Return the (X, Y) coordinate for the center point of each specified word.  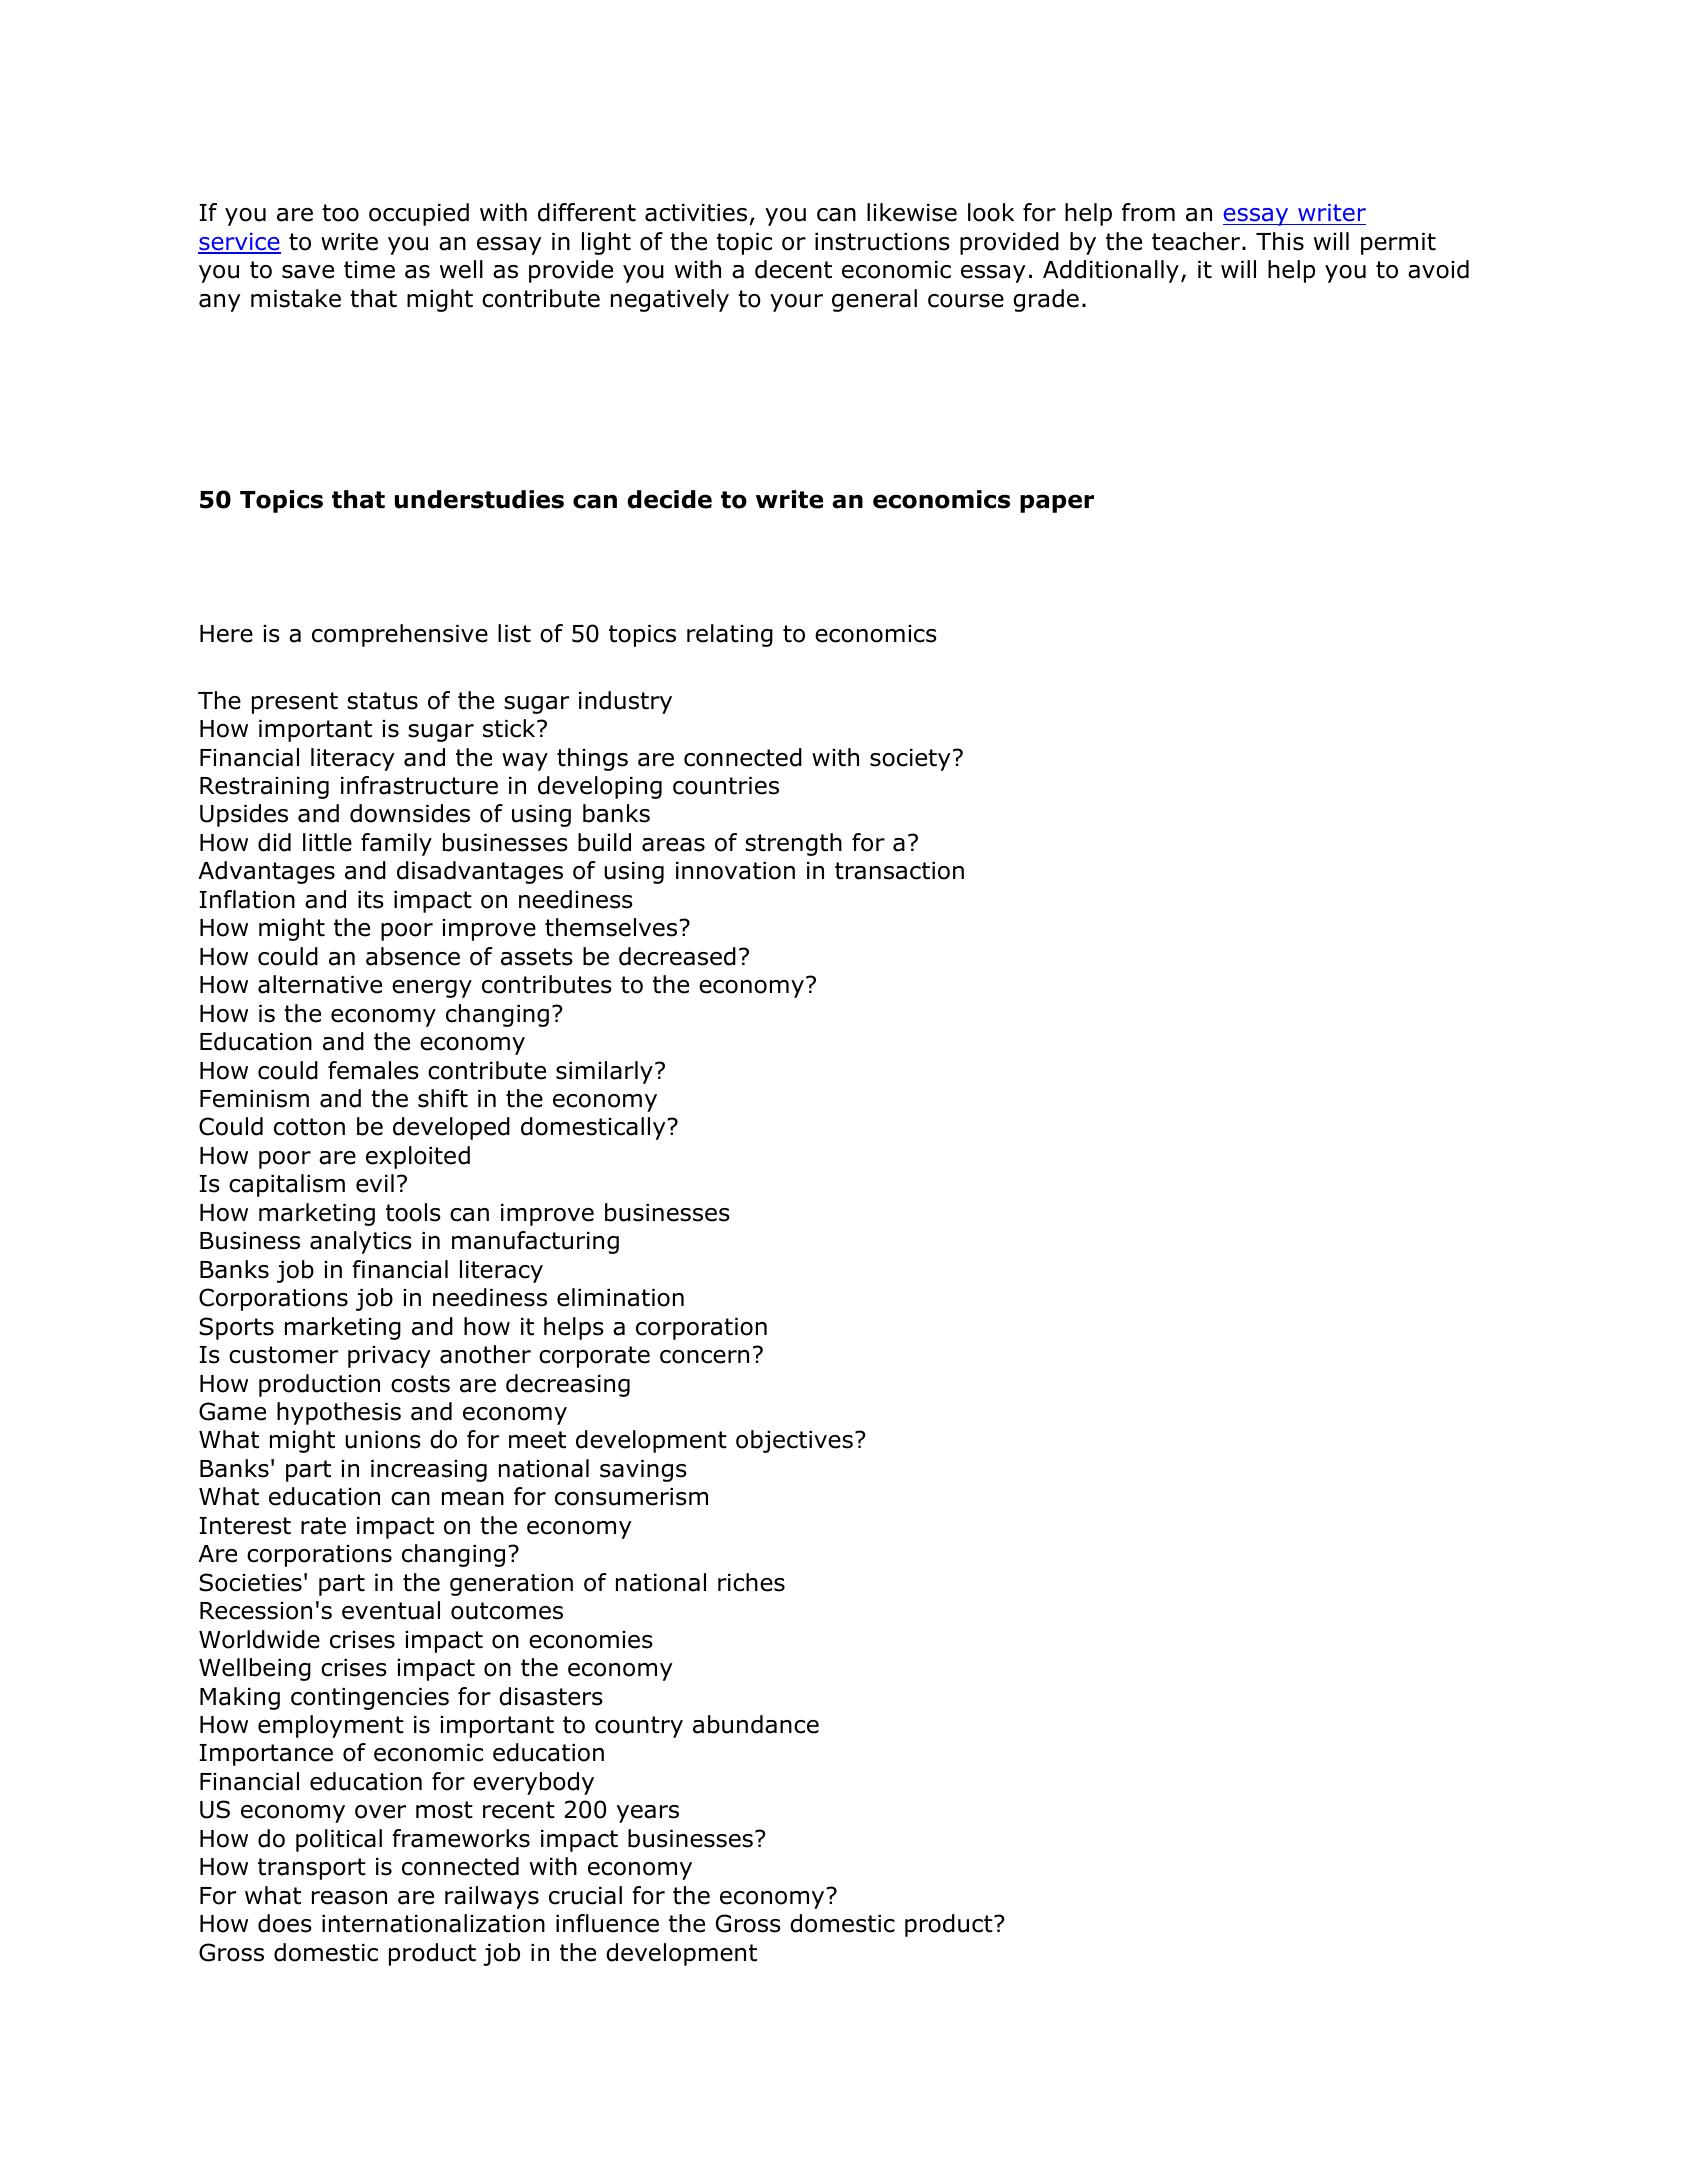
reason (349, 1898)
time (369, 270)
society (910, 760)
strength (793, 844)
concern (704, 1357)
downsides (410, 813)
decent (793, 269)
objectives (794, 1441)
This (1280, 241)
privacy (389, 1357)
